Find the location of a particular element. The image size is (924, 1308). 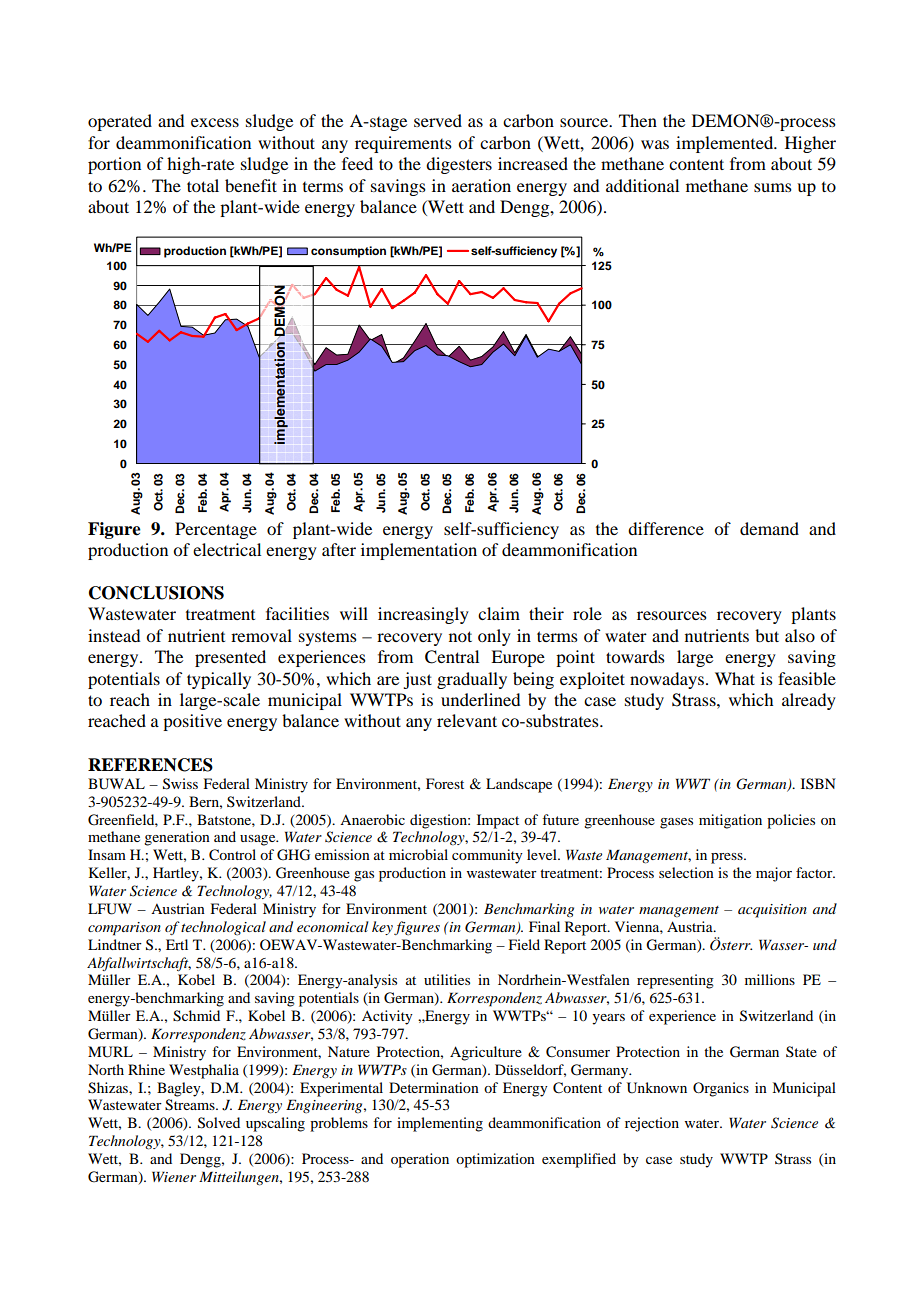

Percentage is located at coordinates (216, 530).
